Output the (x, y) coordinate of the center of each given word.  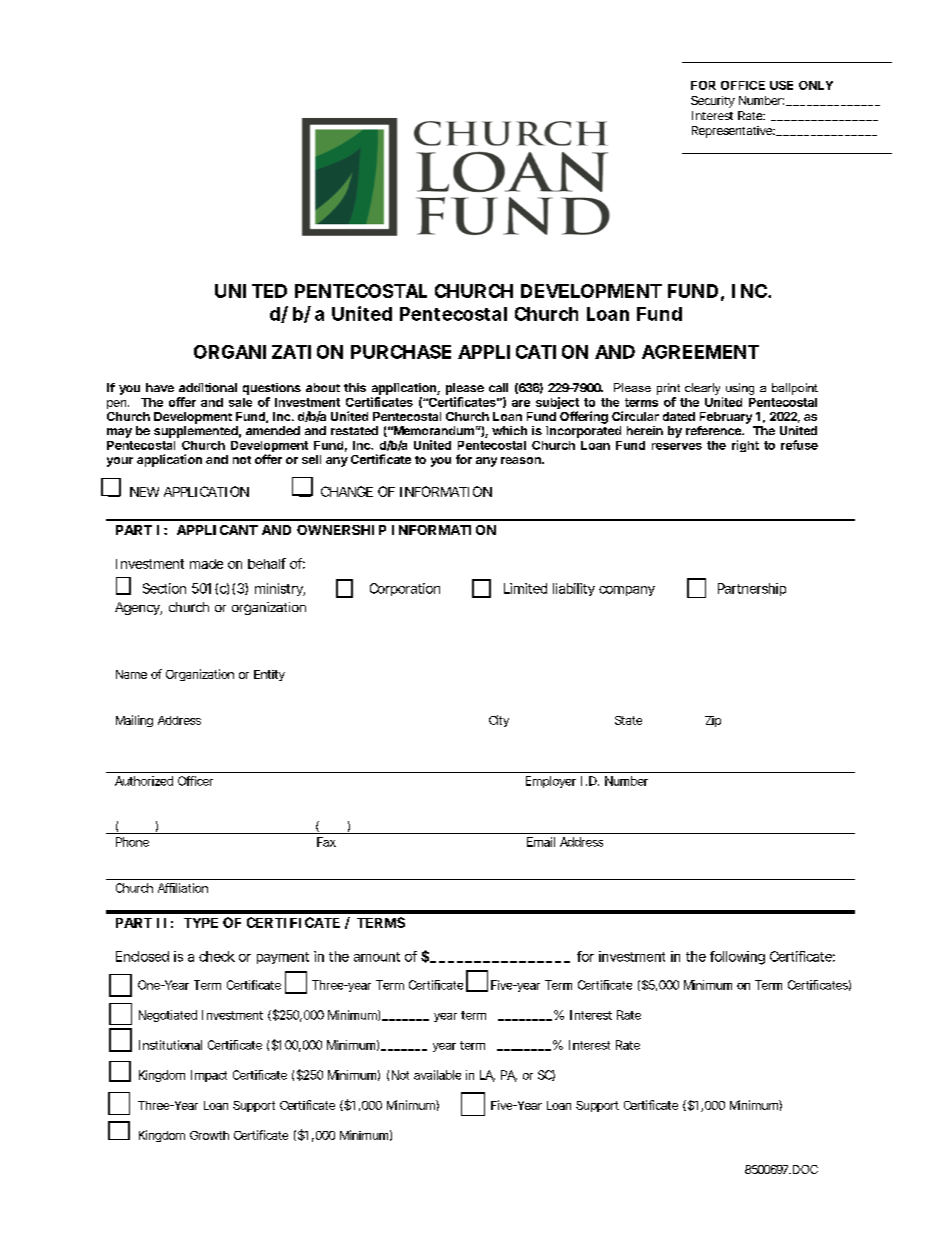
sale (240, 402)
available (437, 1075)
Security (713, 102)
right (745, 446)
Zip (713, 721)
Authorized (144, 781)
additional (208, 387)
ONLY (816, 85)
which (509, 430)
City (499, 721)
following (737, 958)
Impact (209, 1076)
